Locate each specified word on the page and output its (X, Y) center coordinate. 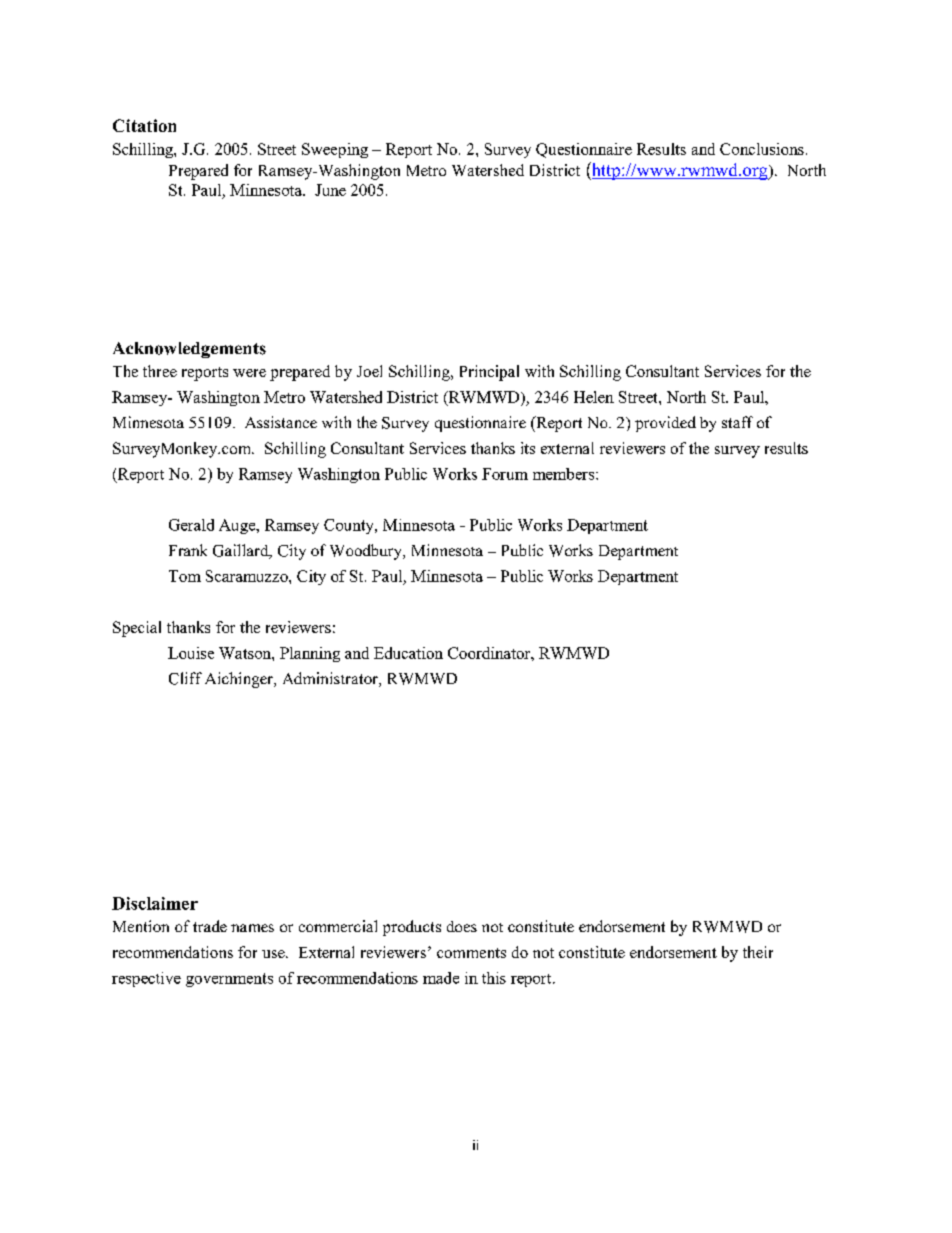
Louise (191, 653)
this (494, 978)
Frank (188, 550)
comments (471, 953)
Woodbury (367, 552)
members (565, 474)
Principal (489, 373)
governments (229, 980)
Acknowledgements (189, 350)
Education (408, 653)
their (758, 952)
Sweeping (335, 150)
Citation (144, 125)
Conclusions (762, 149)
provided (665, 424)
